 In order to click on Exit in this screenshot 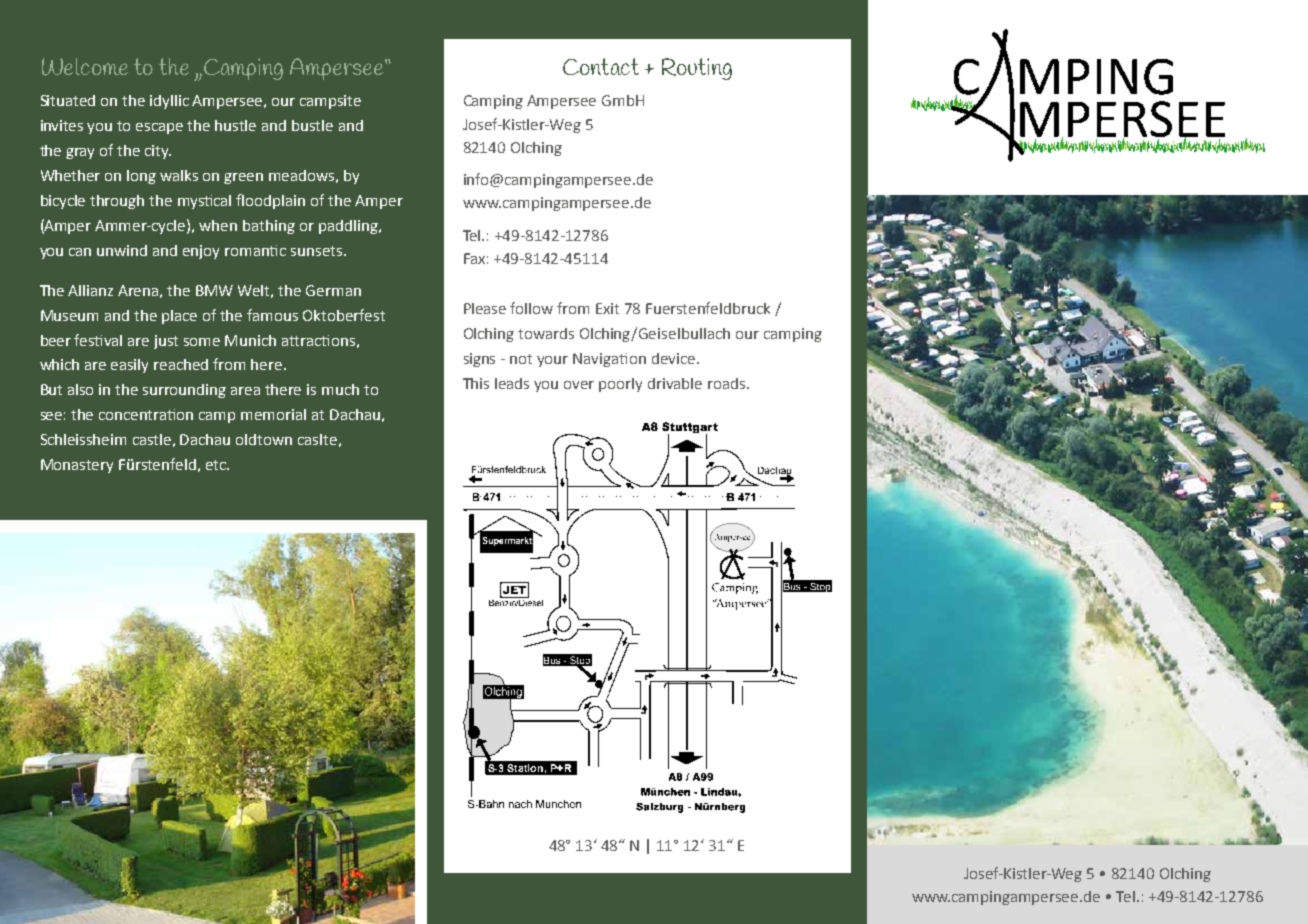, I will do `click(607, 308)`.
